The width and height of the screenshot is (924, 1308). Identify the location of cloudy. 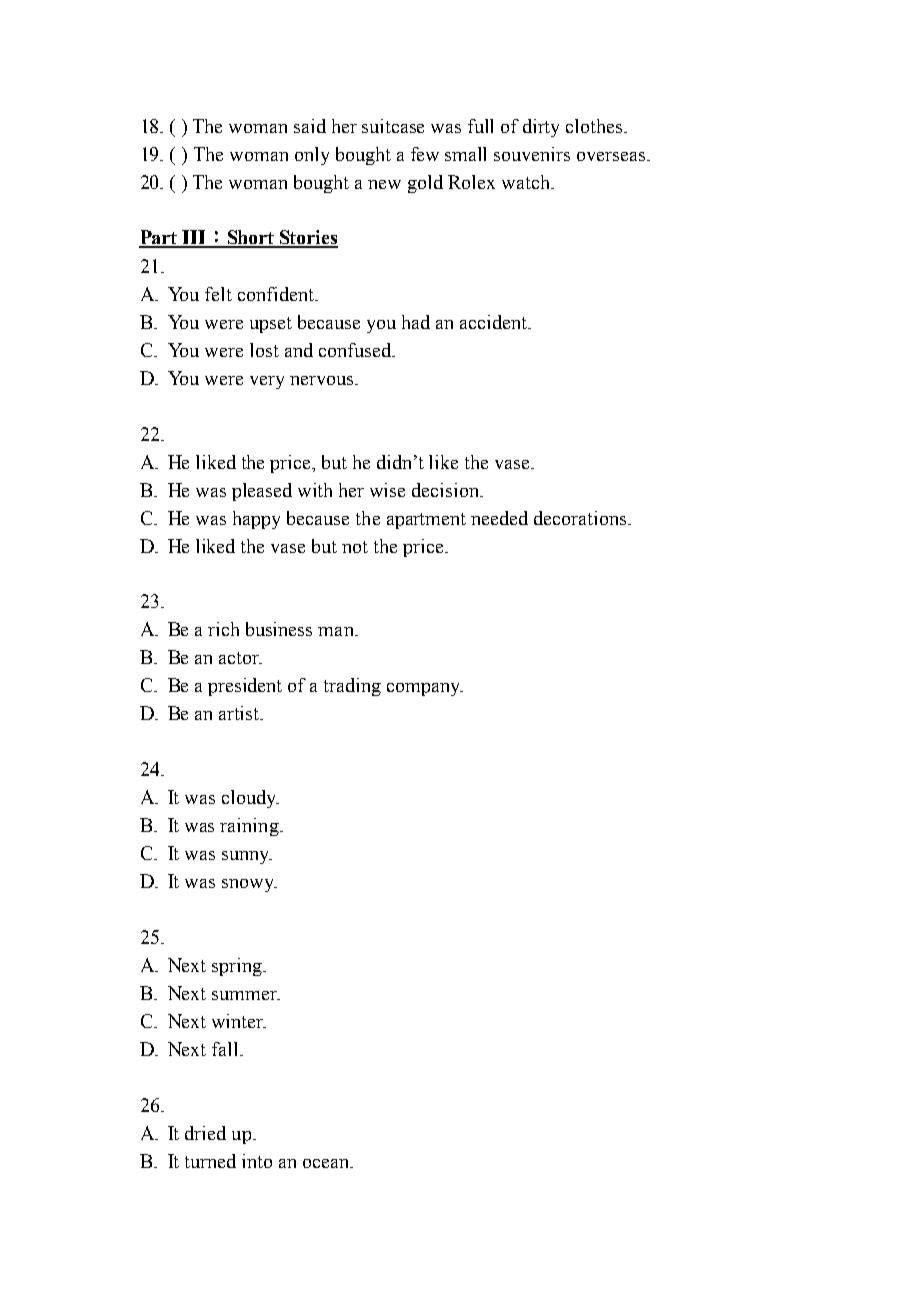
(250, 799).
